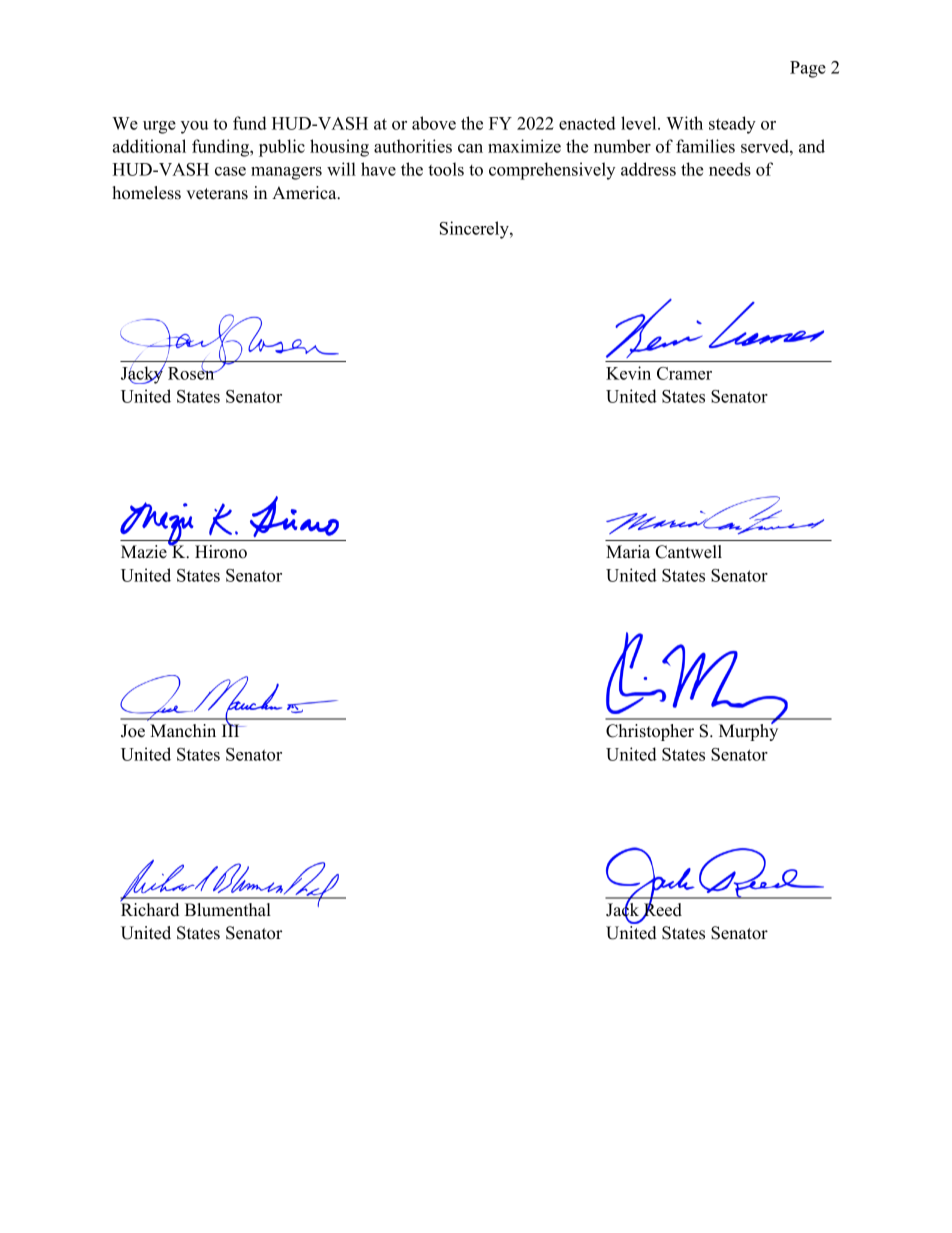 Image resolution: width=952 pixels, height=1233 pixels. What do you see at coordinates (475, 230) in the image?
I see `Sincerely` at bounding box center [475, 230].
